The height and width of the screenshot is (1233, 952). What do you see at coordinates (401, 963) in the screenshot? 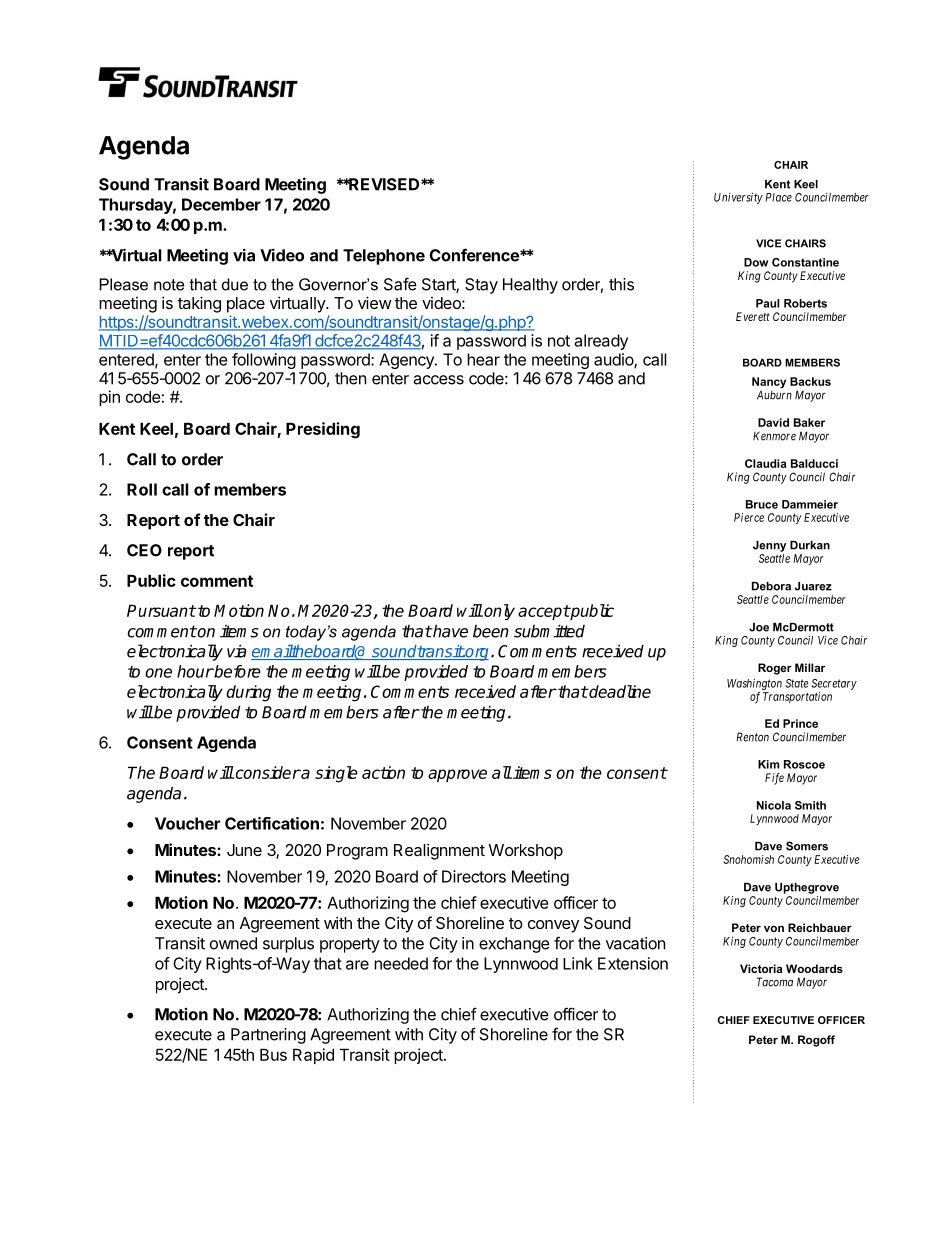
I see `needed` at bounding box center [401, 963].
